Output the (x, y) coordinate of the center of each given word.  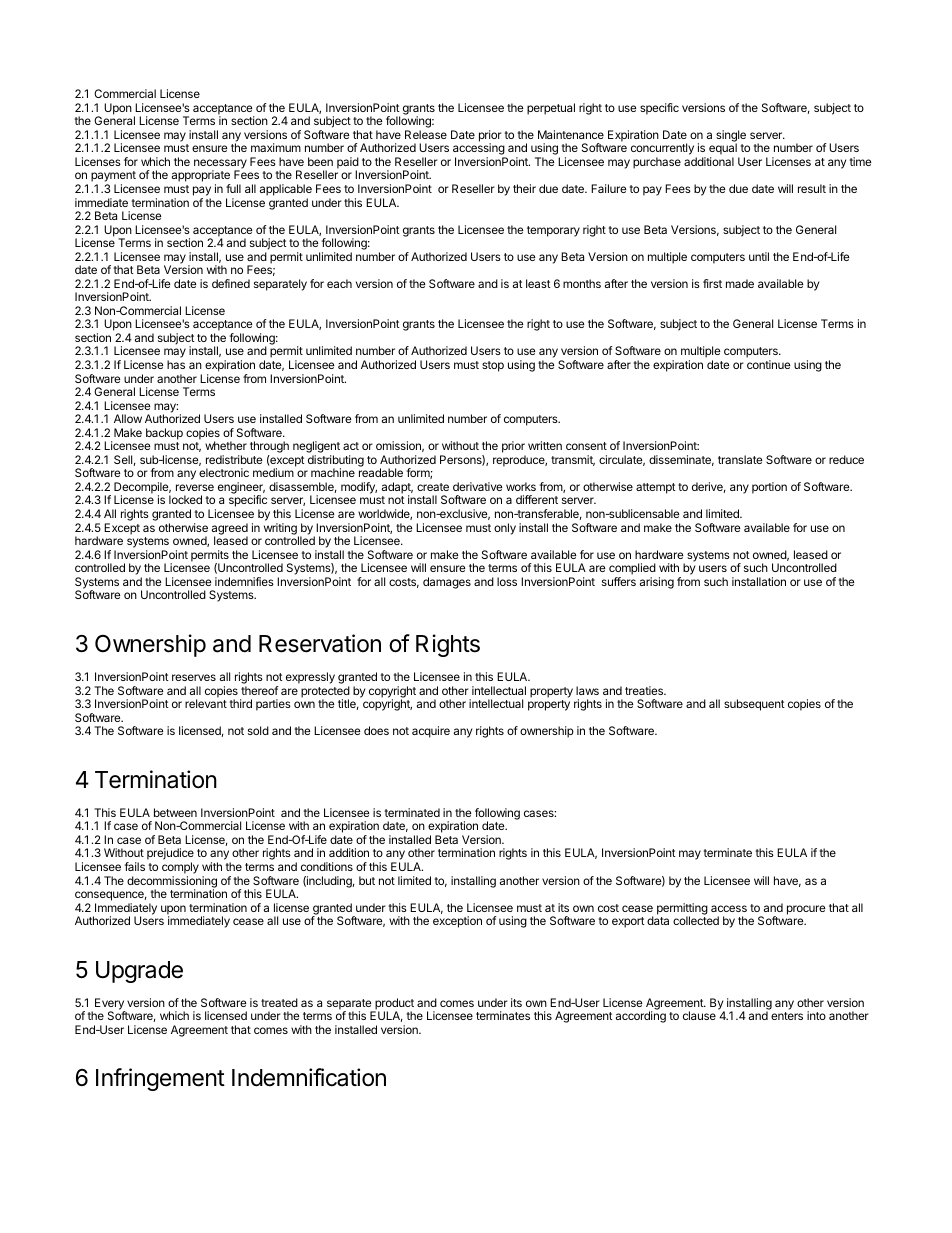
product (393, 1005)
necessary (220, 165)
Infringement (160, 1079)
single (731, 137)
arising (657, 583)
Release (426, 134)
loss (507, 581)
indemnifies (244, 581)
